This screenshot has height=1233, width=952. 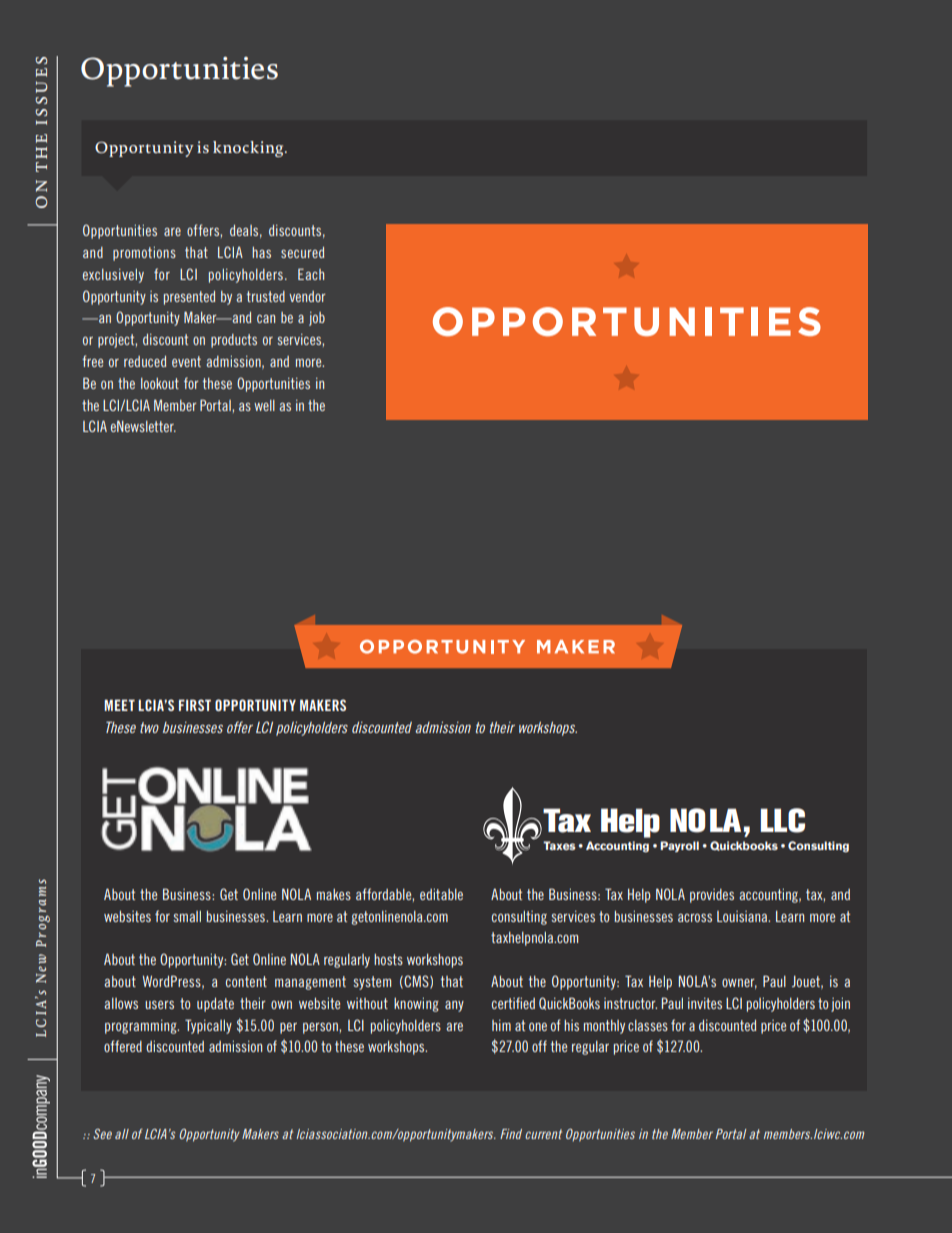 I want to click on editable, so click(x=441, y=894).
